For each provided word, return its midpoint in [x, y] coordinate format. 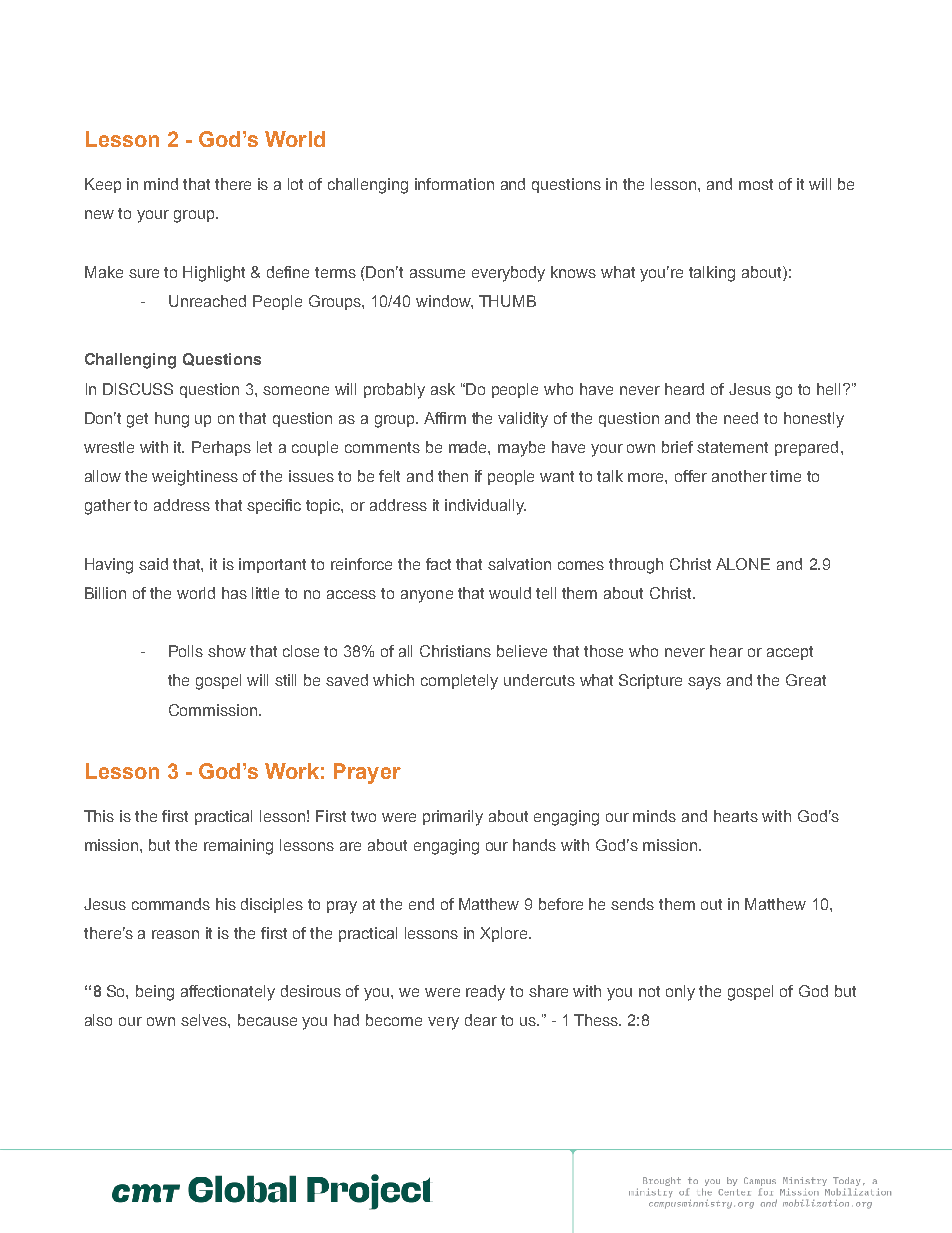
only [680, 993]
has [234, 593]
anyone [427, 596]
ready [485, 993]
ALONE [743, 564]
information [454, 184]
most [756, 184]
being [155, 993]
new [99, 214]
